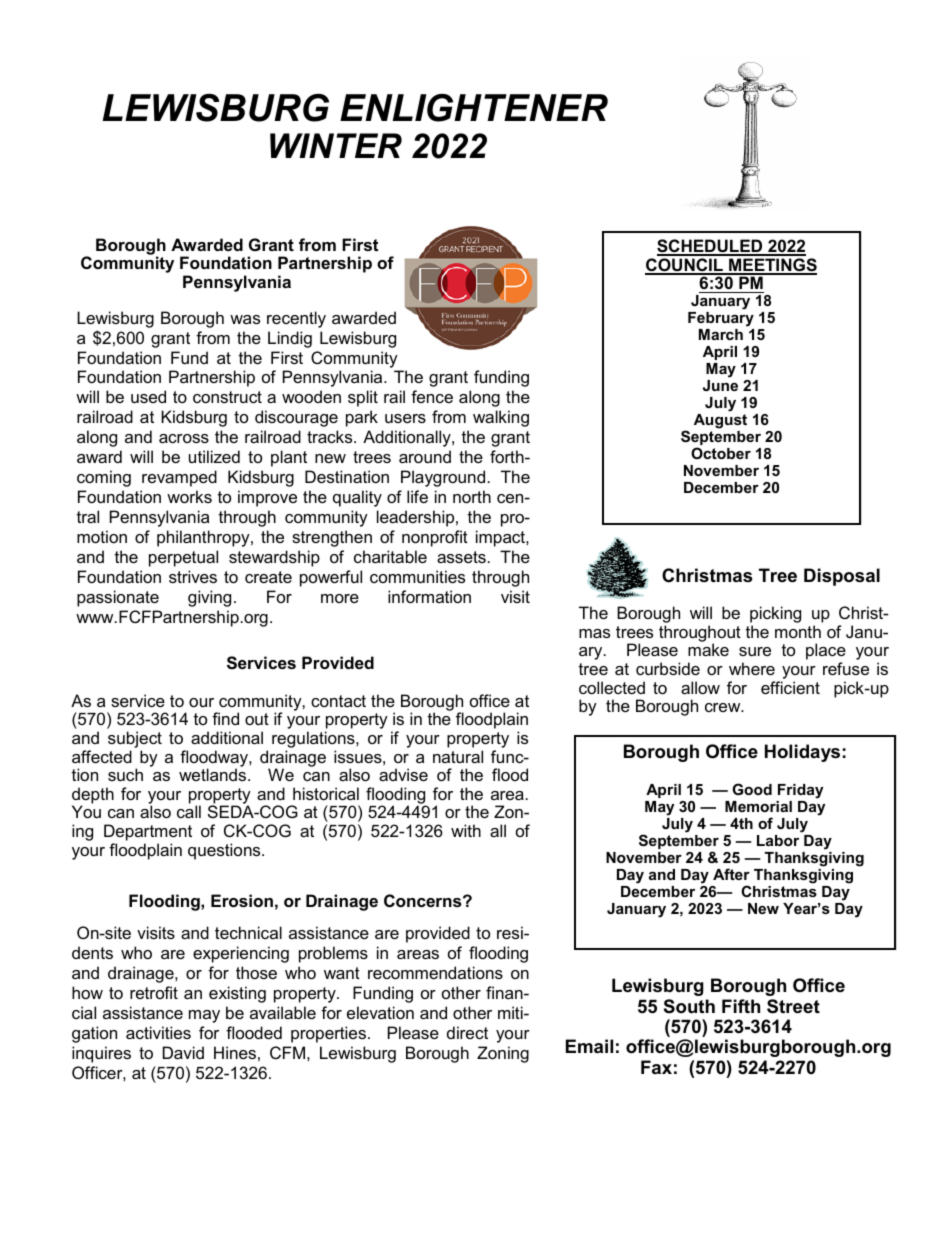 The width and height of the image is (952, 1233). I want to click on strives, so click(193, 576).
